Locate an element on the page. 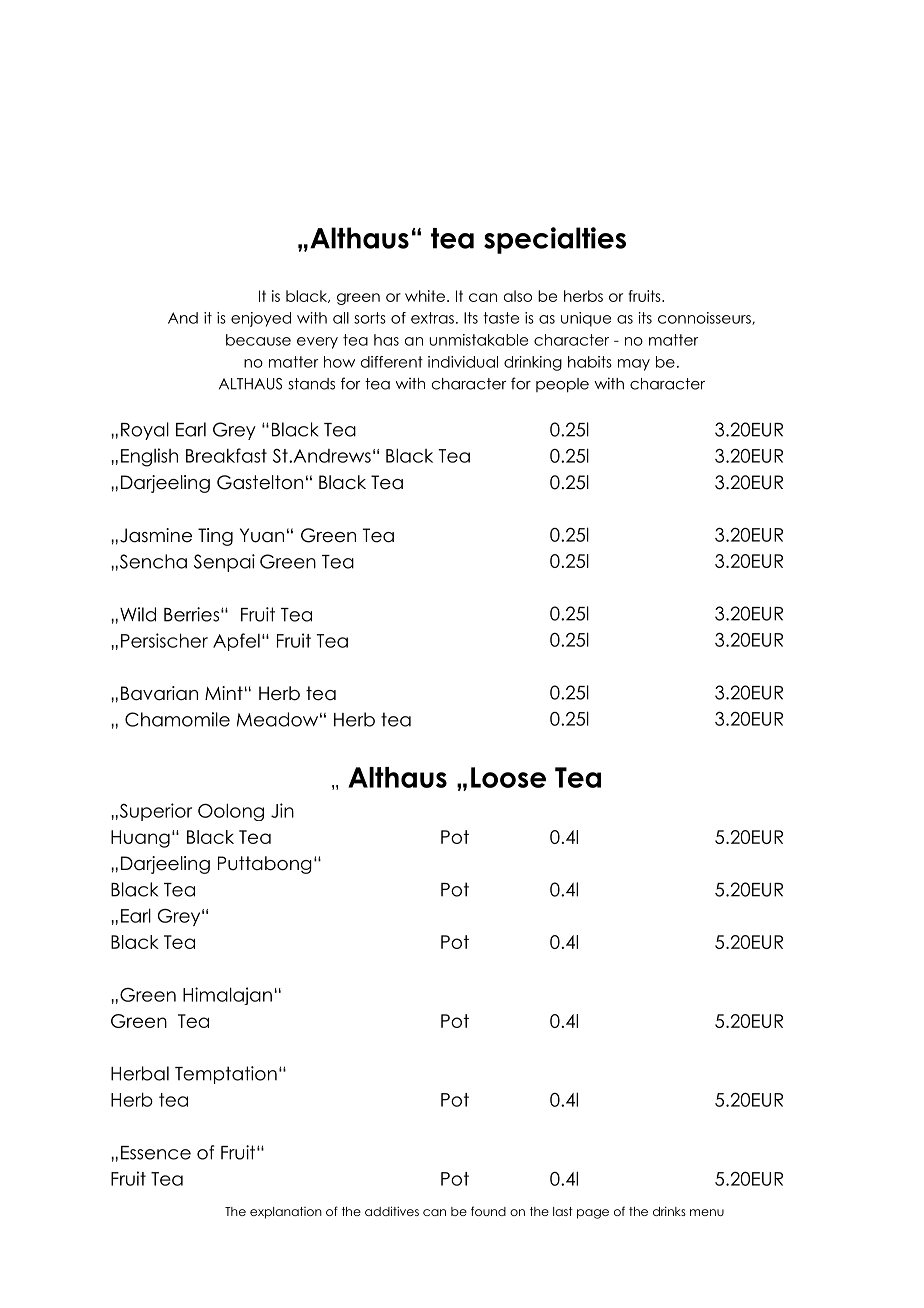 This document has width=924, height=1308. Loose is located at coordinates (508, 777).
